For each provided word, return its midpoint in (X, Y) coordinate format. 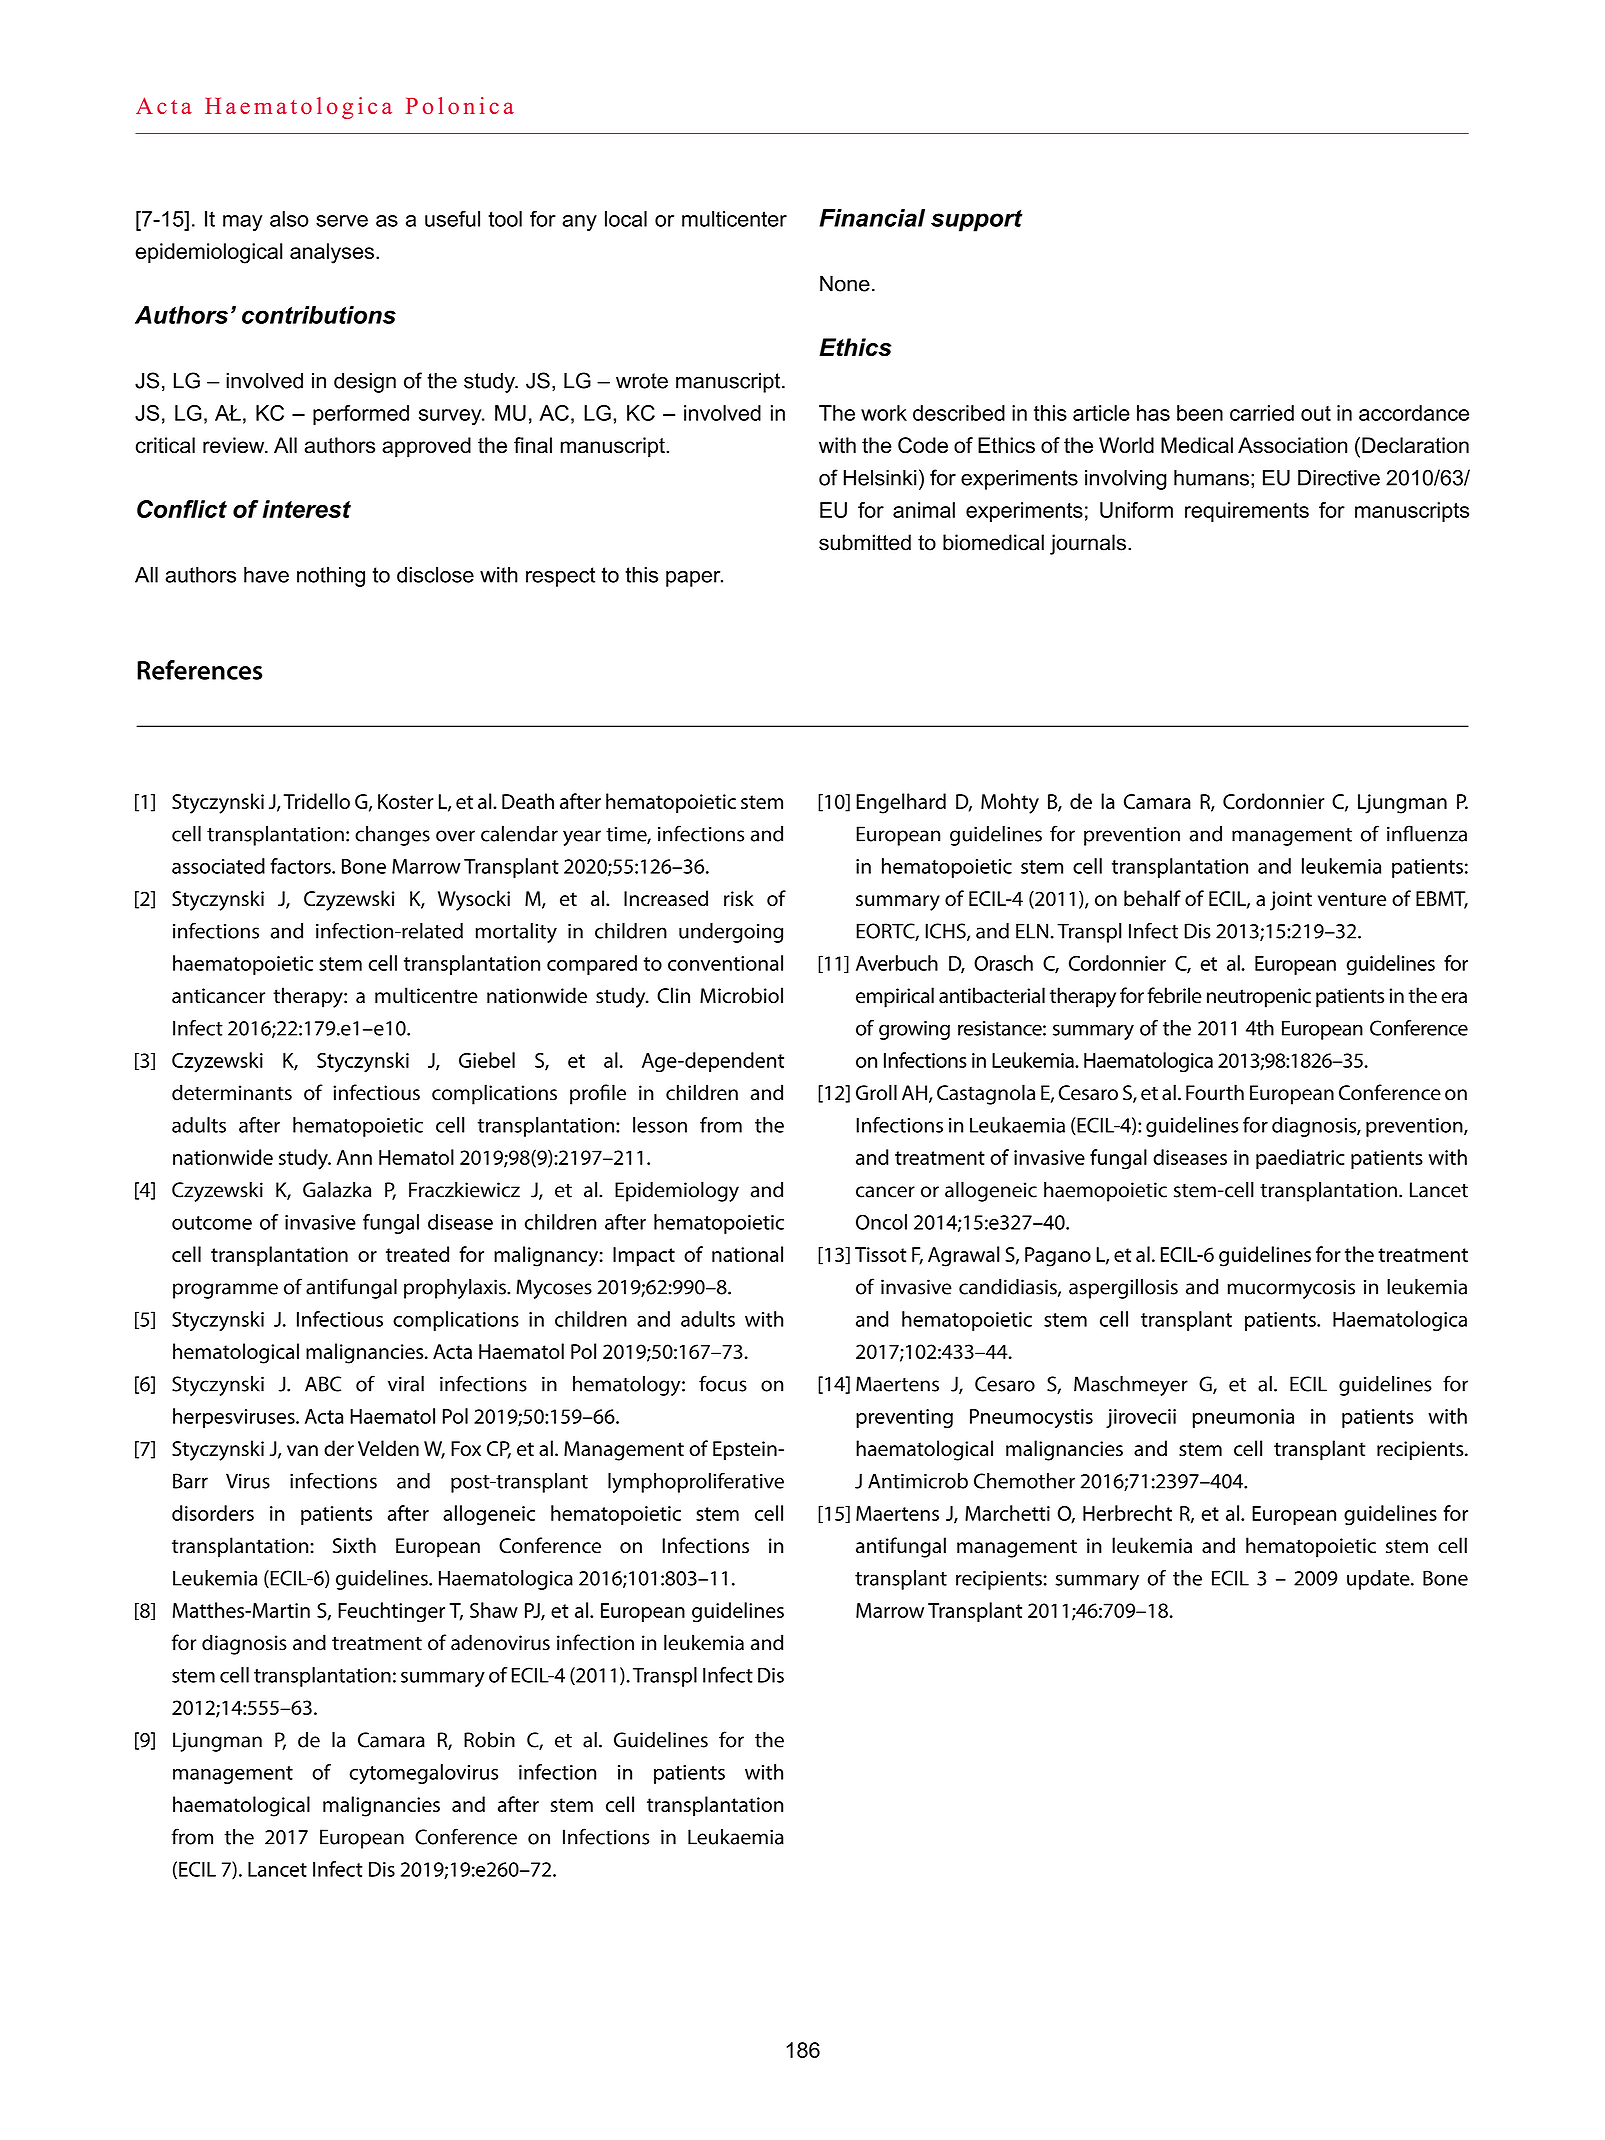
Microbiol (741, 995)
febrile (1174, 995)
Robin (489, 1740)
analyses (332, 253)
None (845, 283)
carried (1262, 413)
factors (301, 866)
